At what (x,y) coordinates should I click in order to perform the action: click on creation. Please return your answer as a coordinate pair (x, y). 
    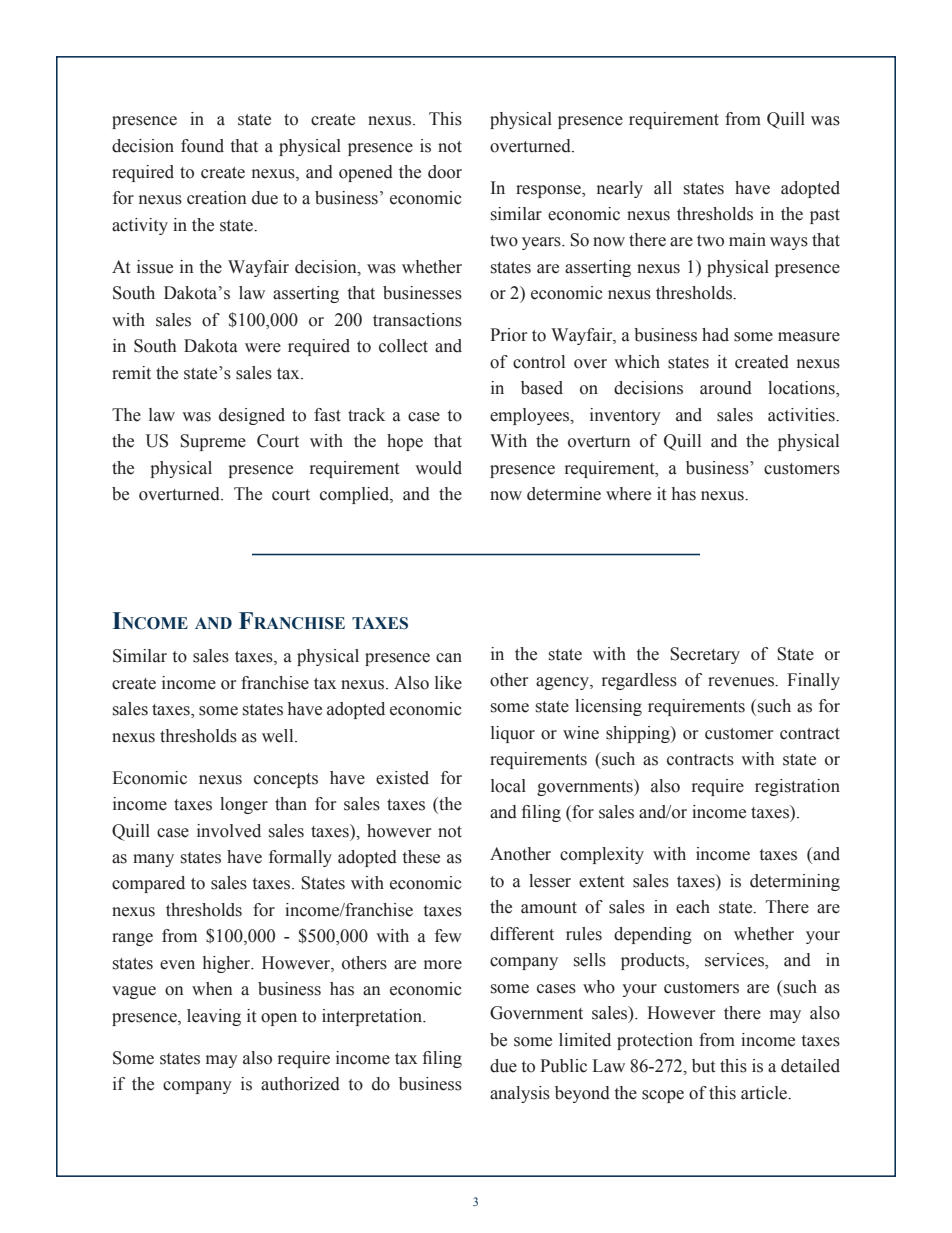
    Looking at the image, I should click on (217, 198).
